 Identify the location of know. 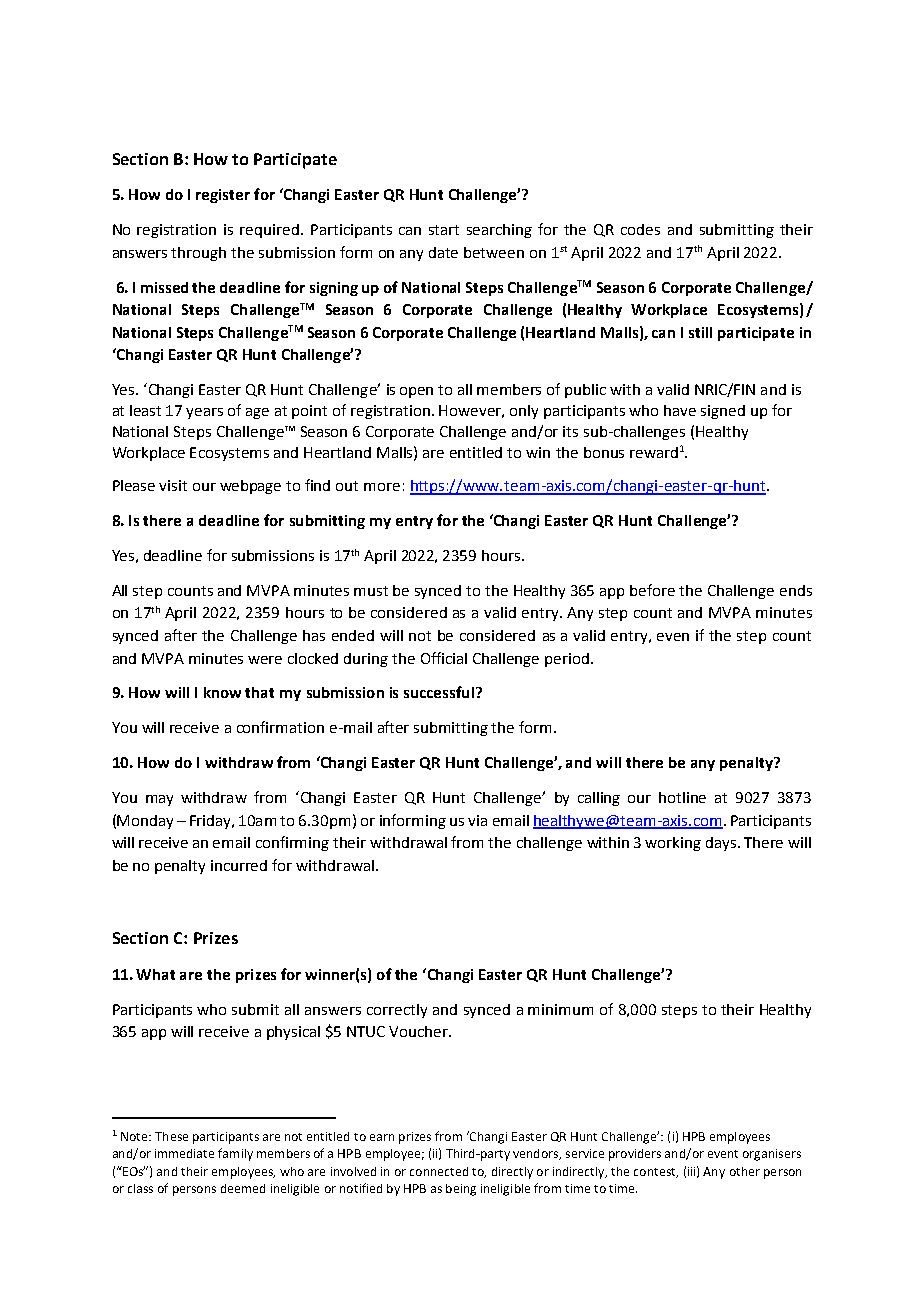
(222, 692).
